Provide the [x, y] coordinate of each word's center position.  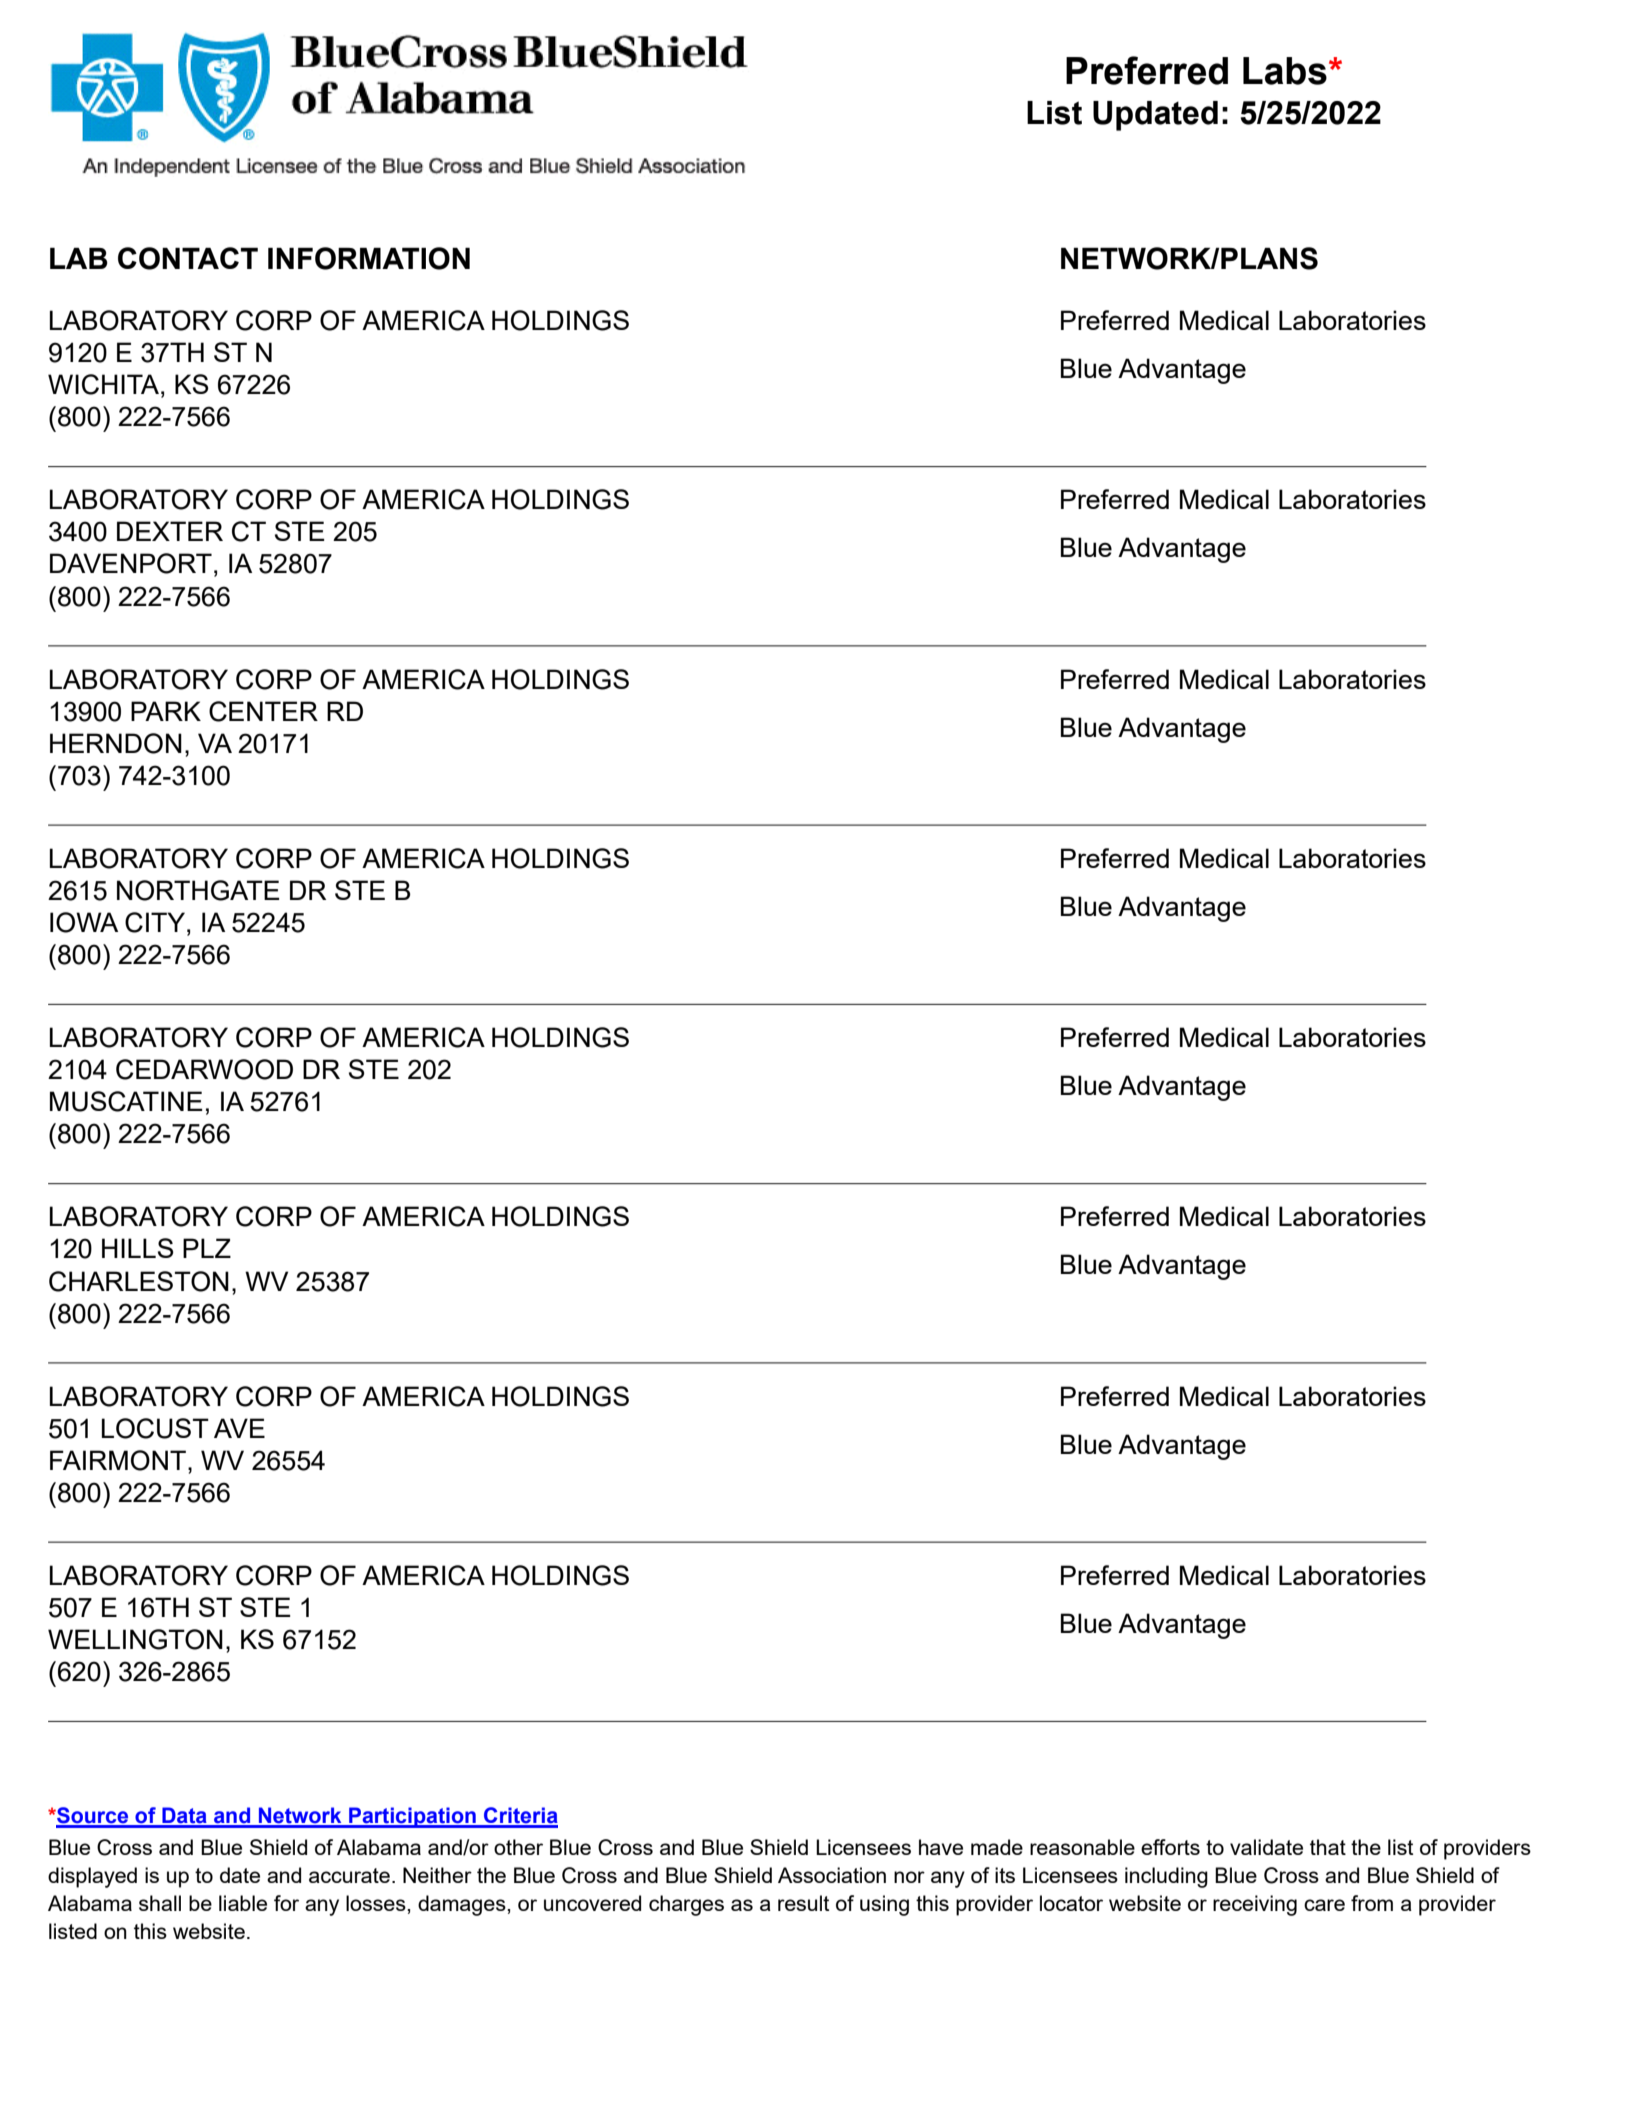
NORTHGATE [198, 890]
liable [243, 1903]
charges [686, 1905]
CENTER [263, 711]
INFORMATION [369, 258]
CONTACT [188, 258]
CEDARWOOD [204, 1069]
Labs [1285, 71]
